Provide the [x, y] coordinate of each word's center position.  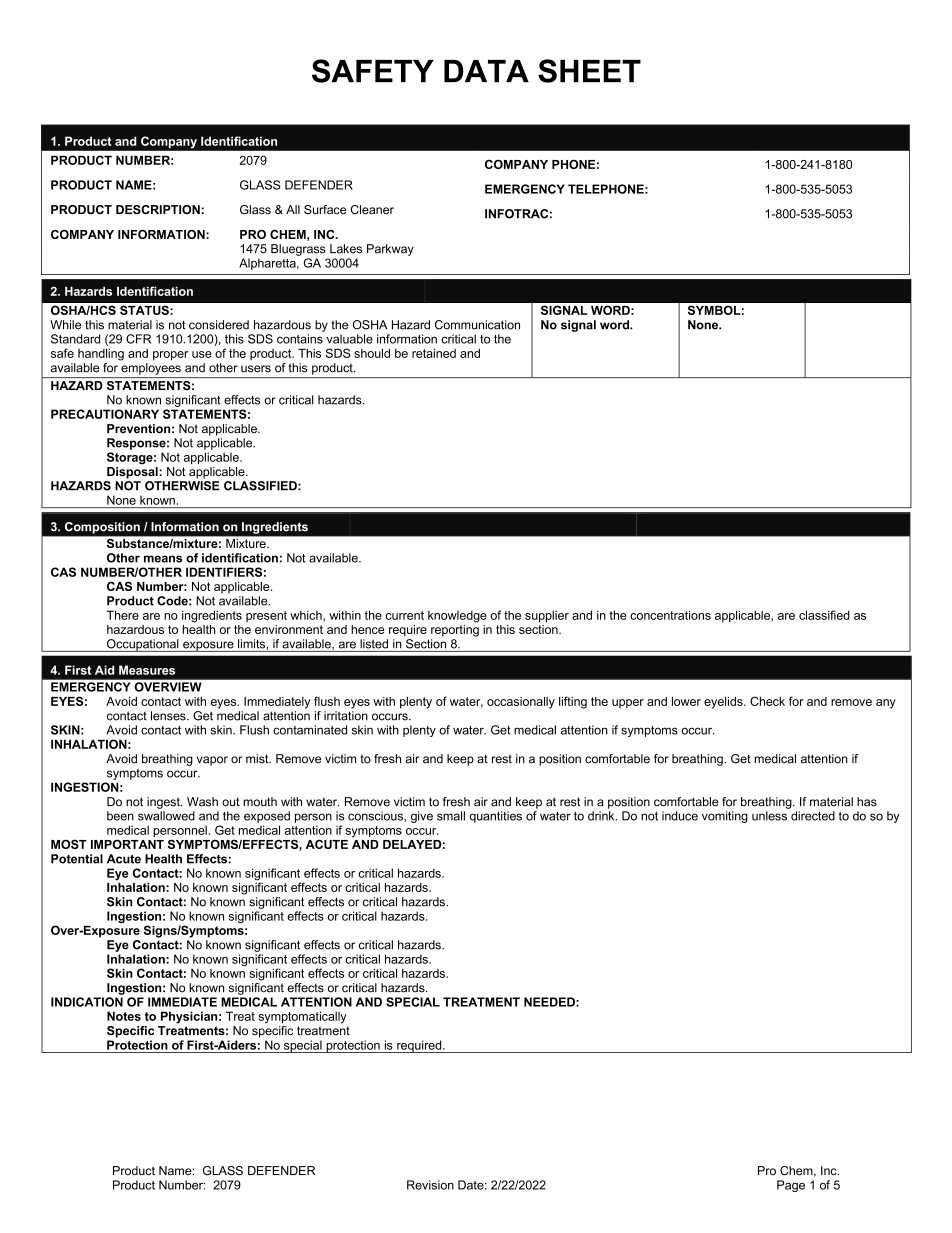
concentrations [670, 615]
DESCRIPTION [158, 210]
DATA [486, 71]
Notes [124, 1016]
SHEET [589, 71]
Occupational [143, 645]
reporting [455, 629]
